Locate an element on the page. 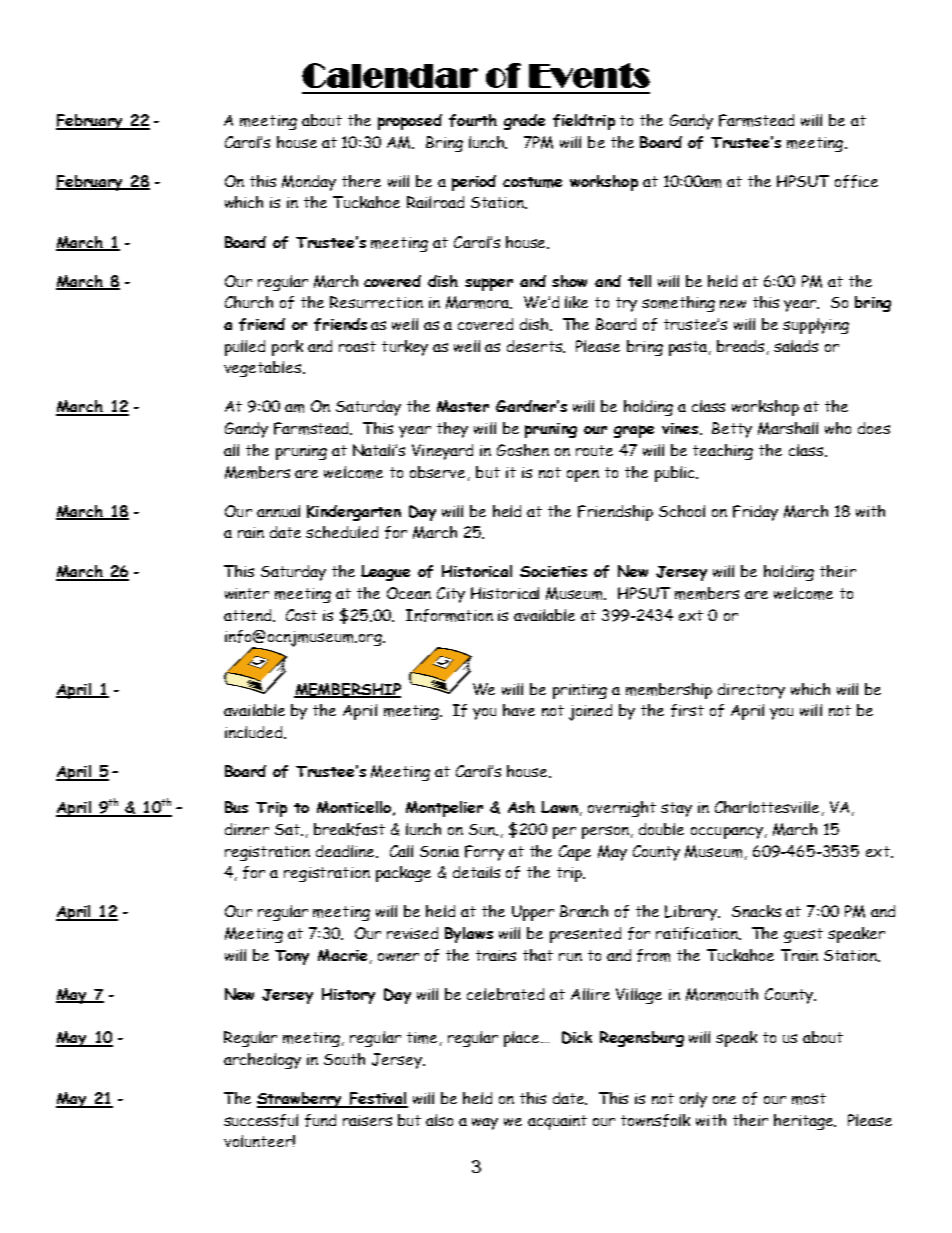 This document has height=1233, width=952. Monday is located at coordinates (309, 183).
